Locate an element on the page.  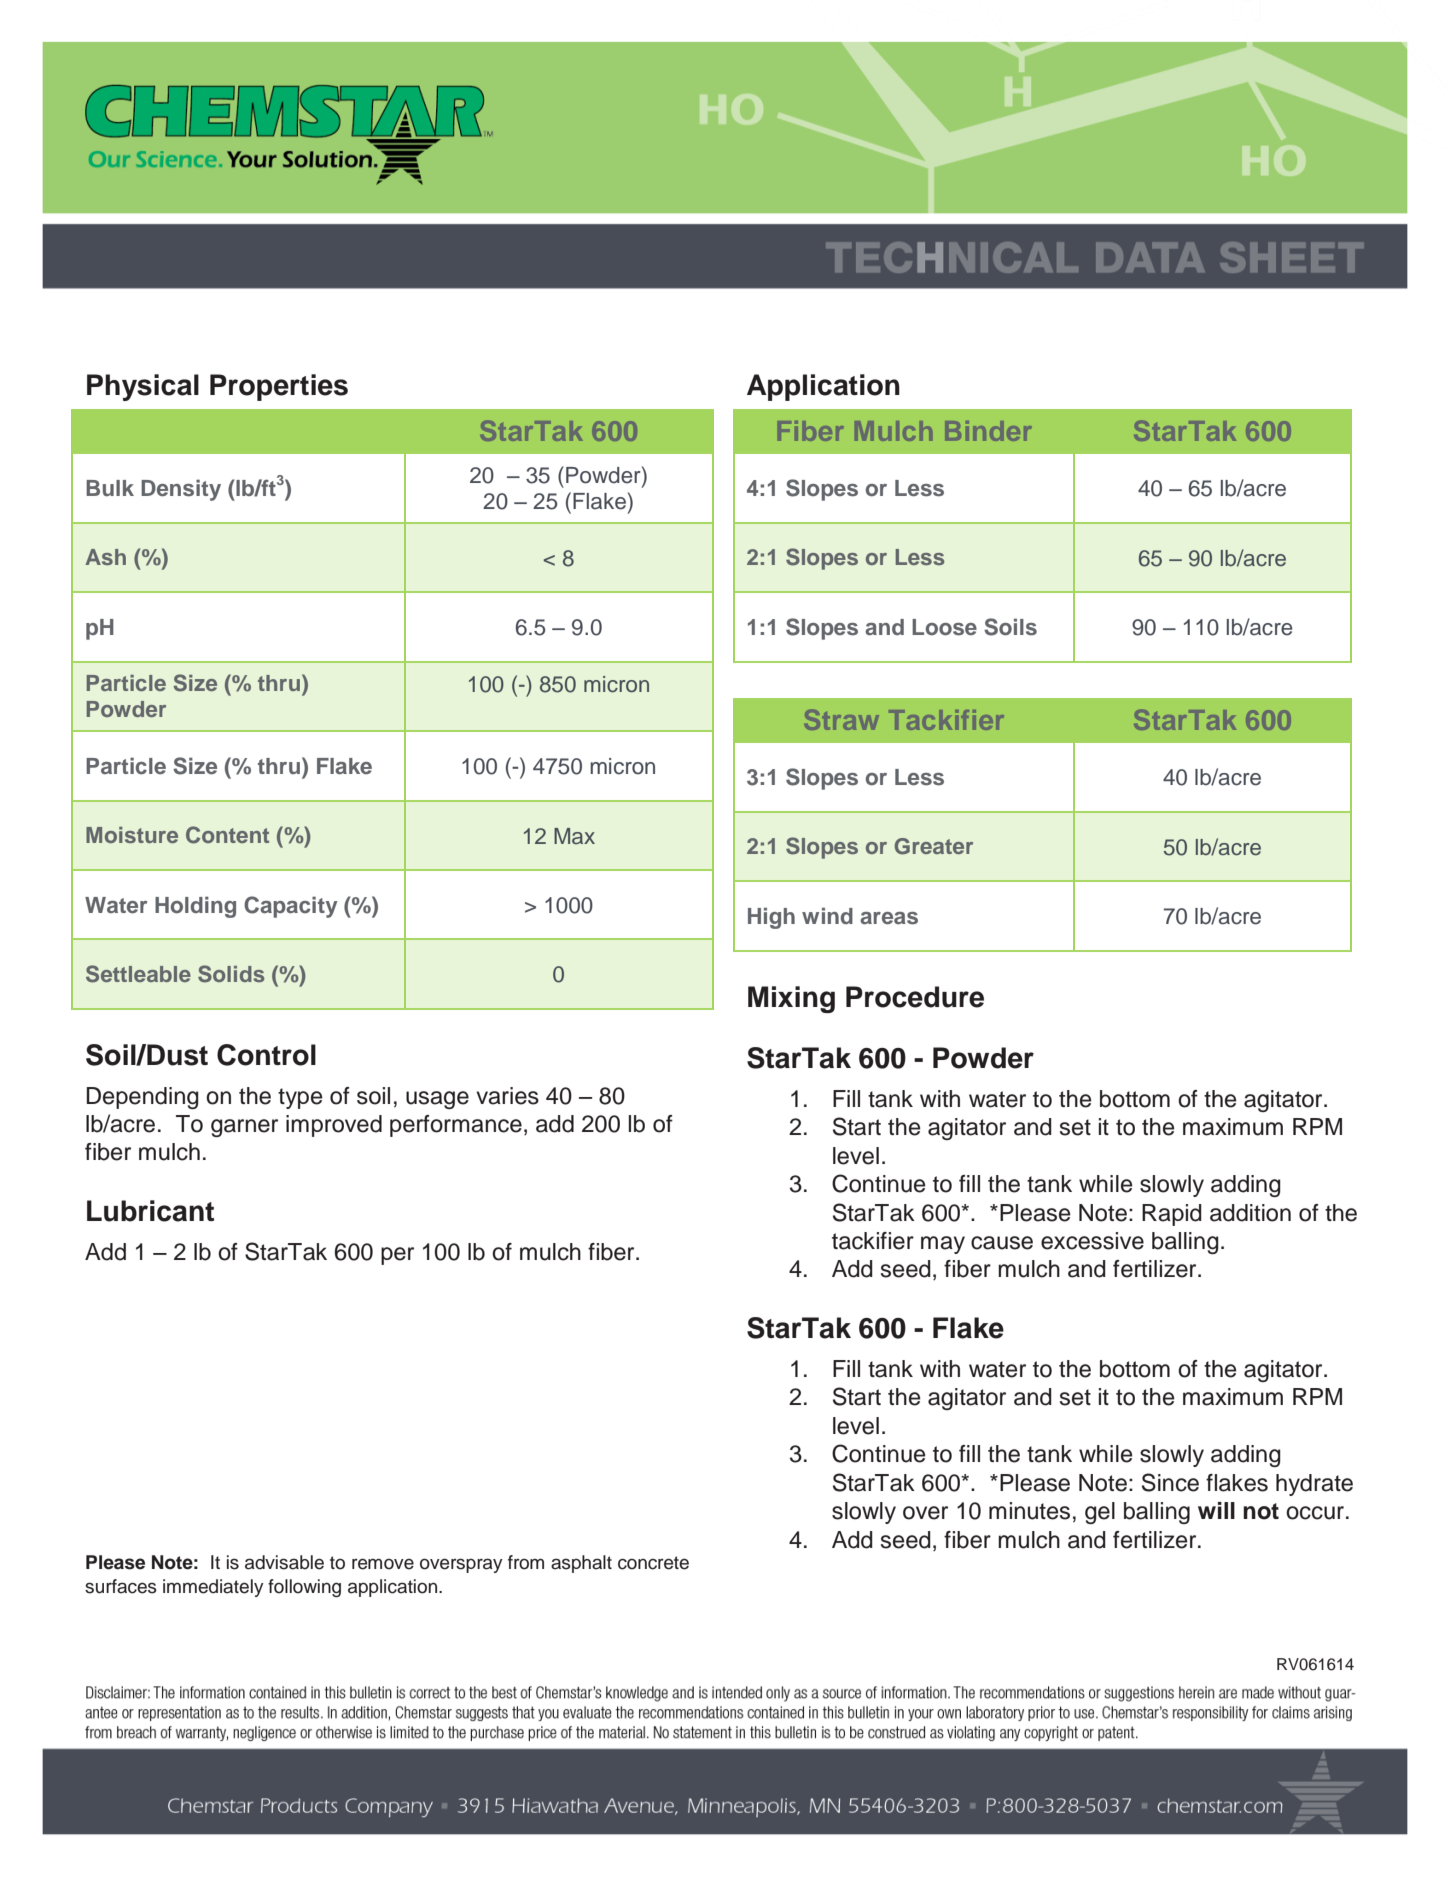
Binder is located at coordinates (988, 431).
